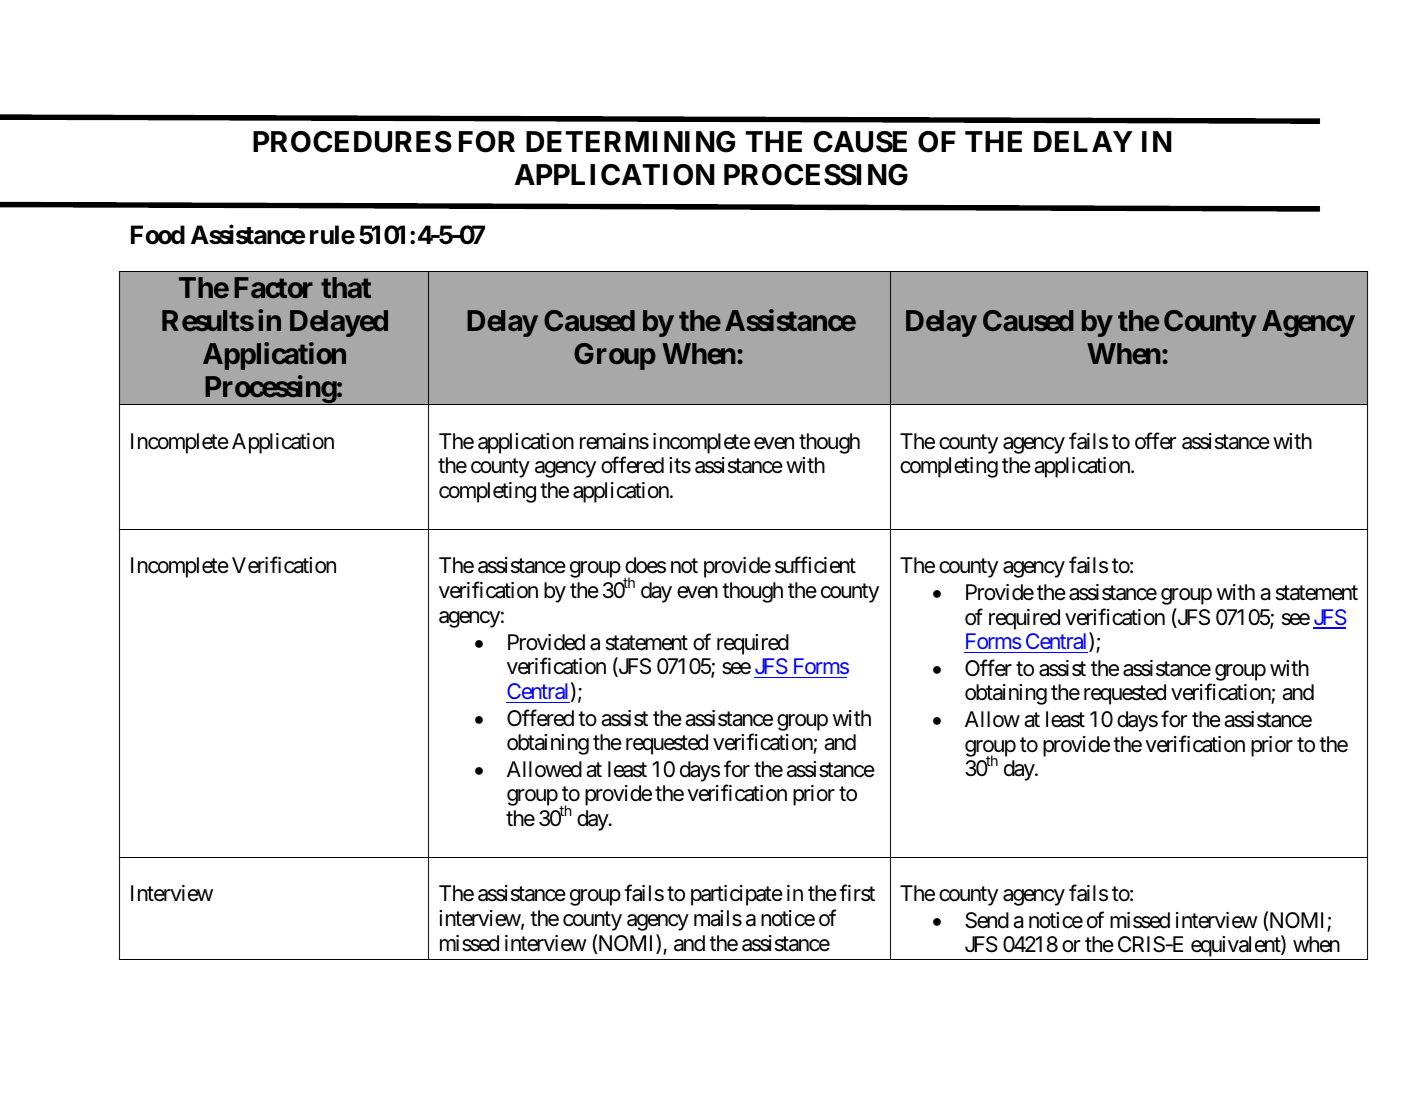 This screenshot has width=1424, height=1100. I want to click on Factor, so click(273, 288).
